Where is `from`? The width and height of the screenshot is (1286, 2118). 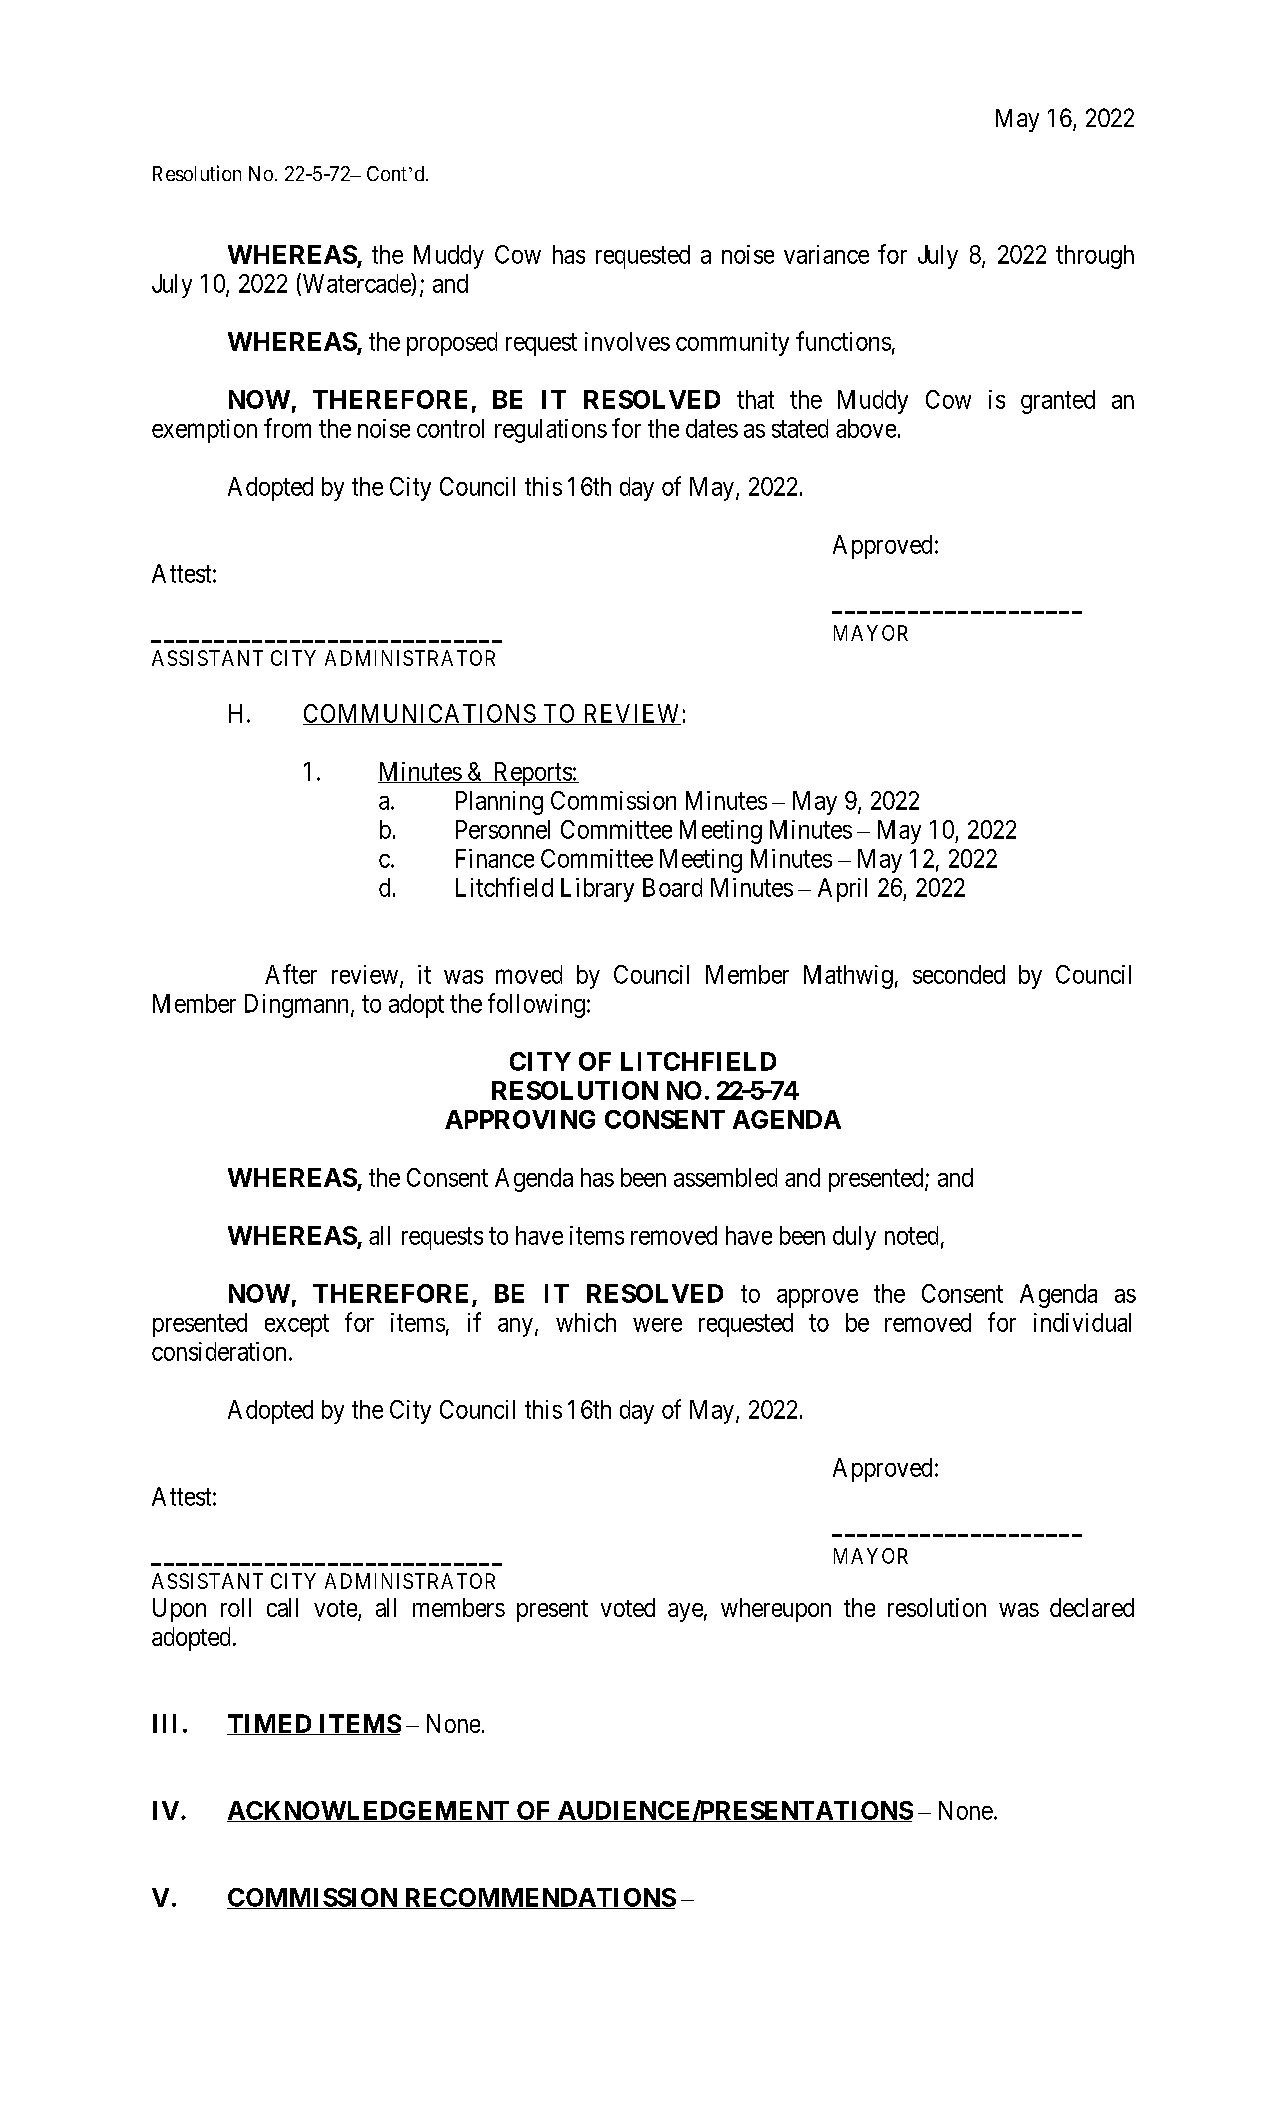
from is located at coordinates (287, 428).
